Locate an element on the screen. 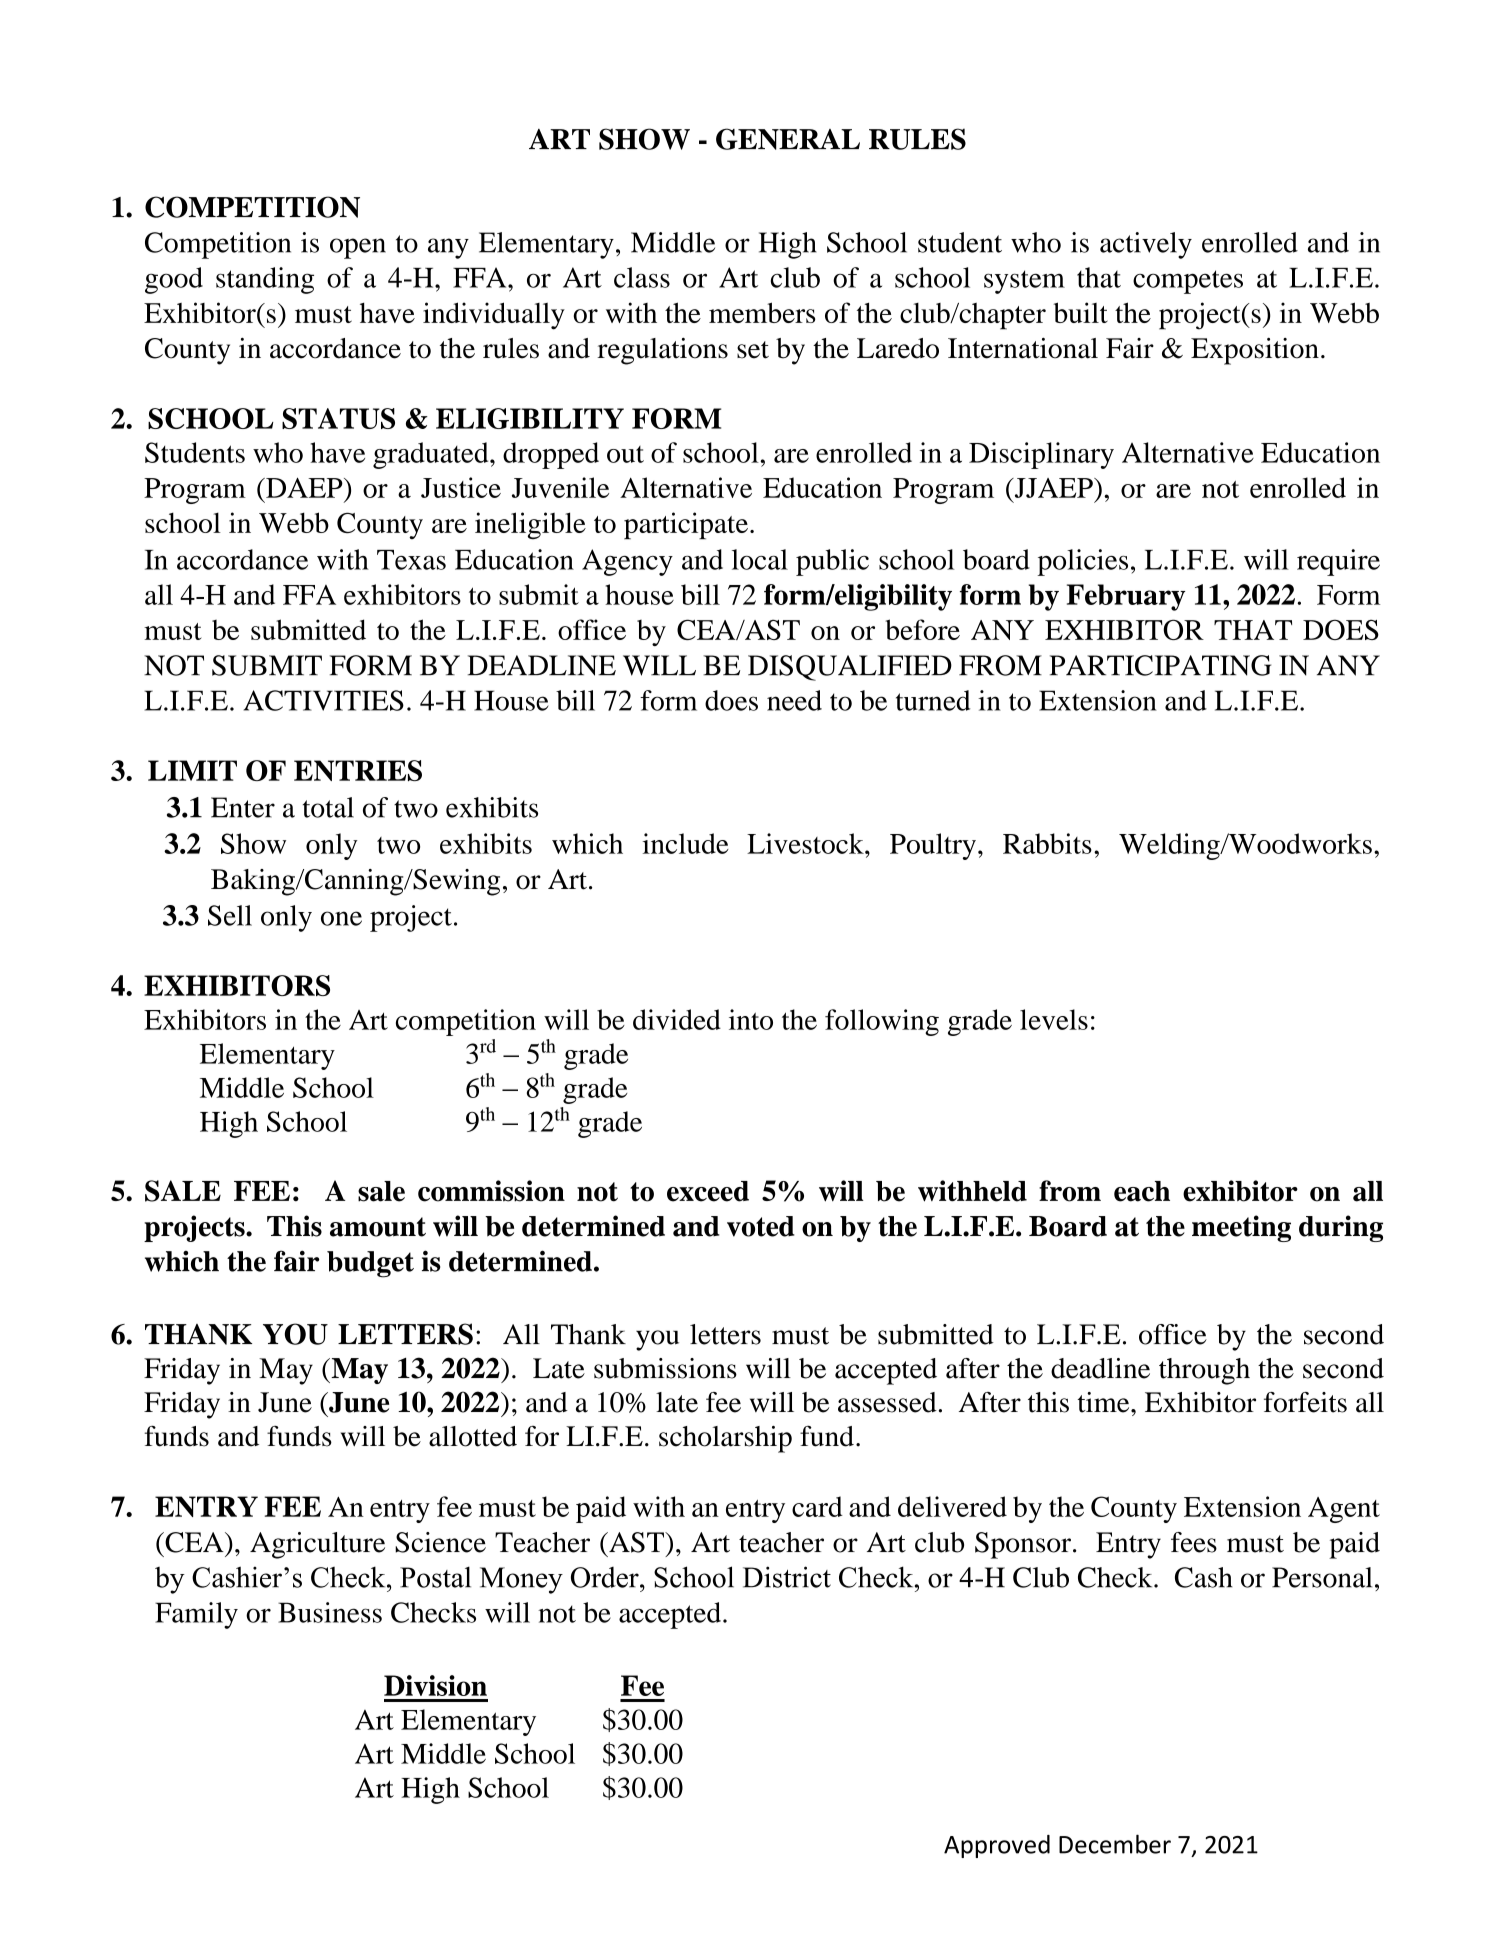 This screenshot has width=1506, height=1949. Division is located at coordinates (435, 1685).
